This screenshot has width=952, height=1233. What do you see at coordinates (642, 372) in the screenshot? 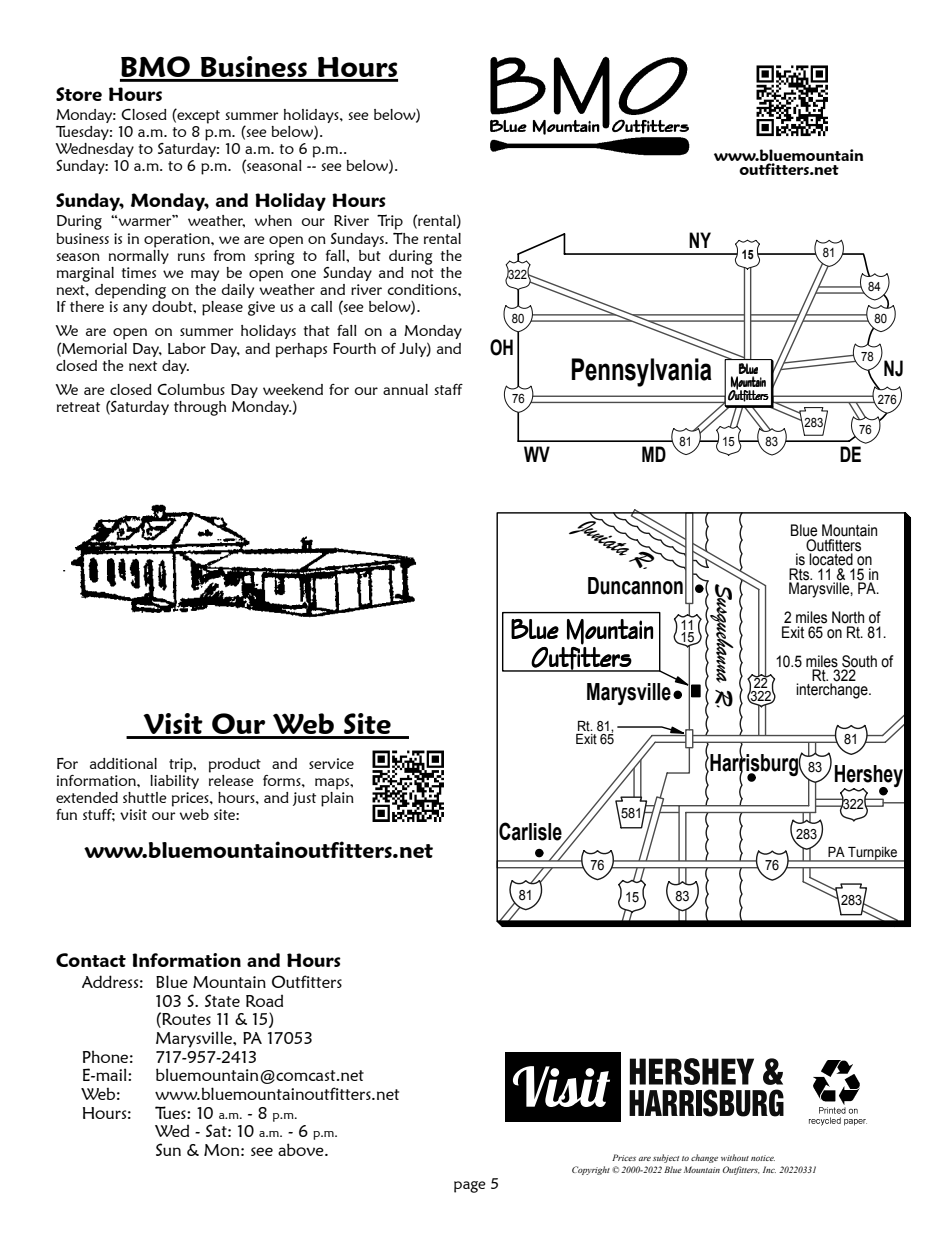
I see `Pennsylvania` at bounding box center [642, 372].
